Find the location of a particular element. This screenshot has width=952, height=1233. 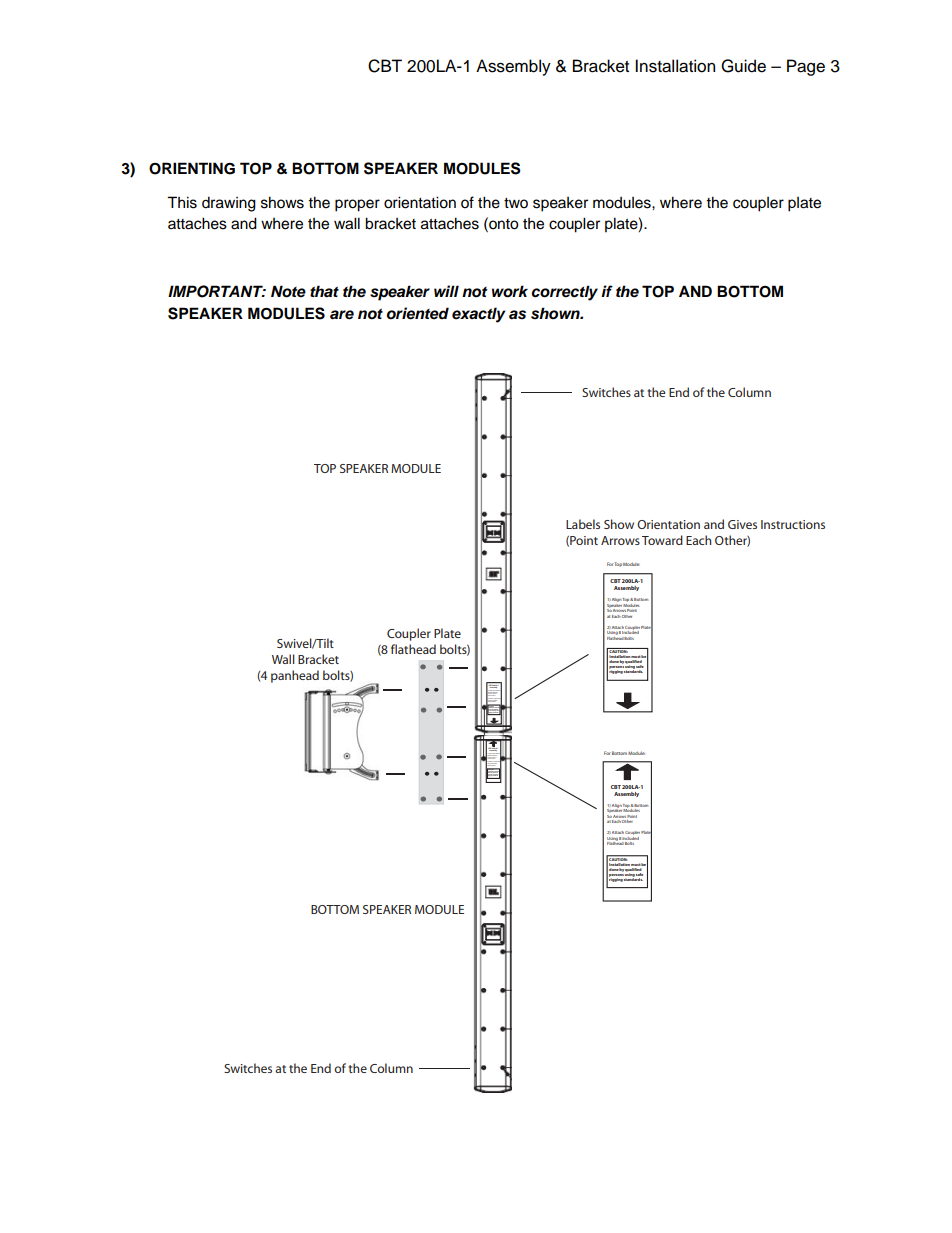

drawing is located at coordinates (229, 204).
